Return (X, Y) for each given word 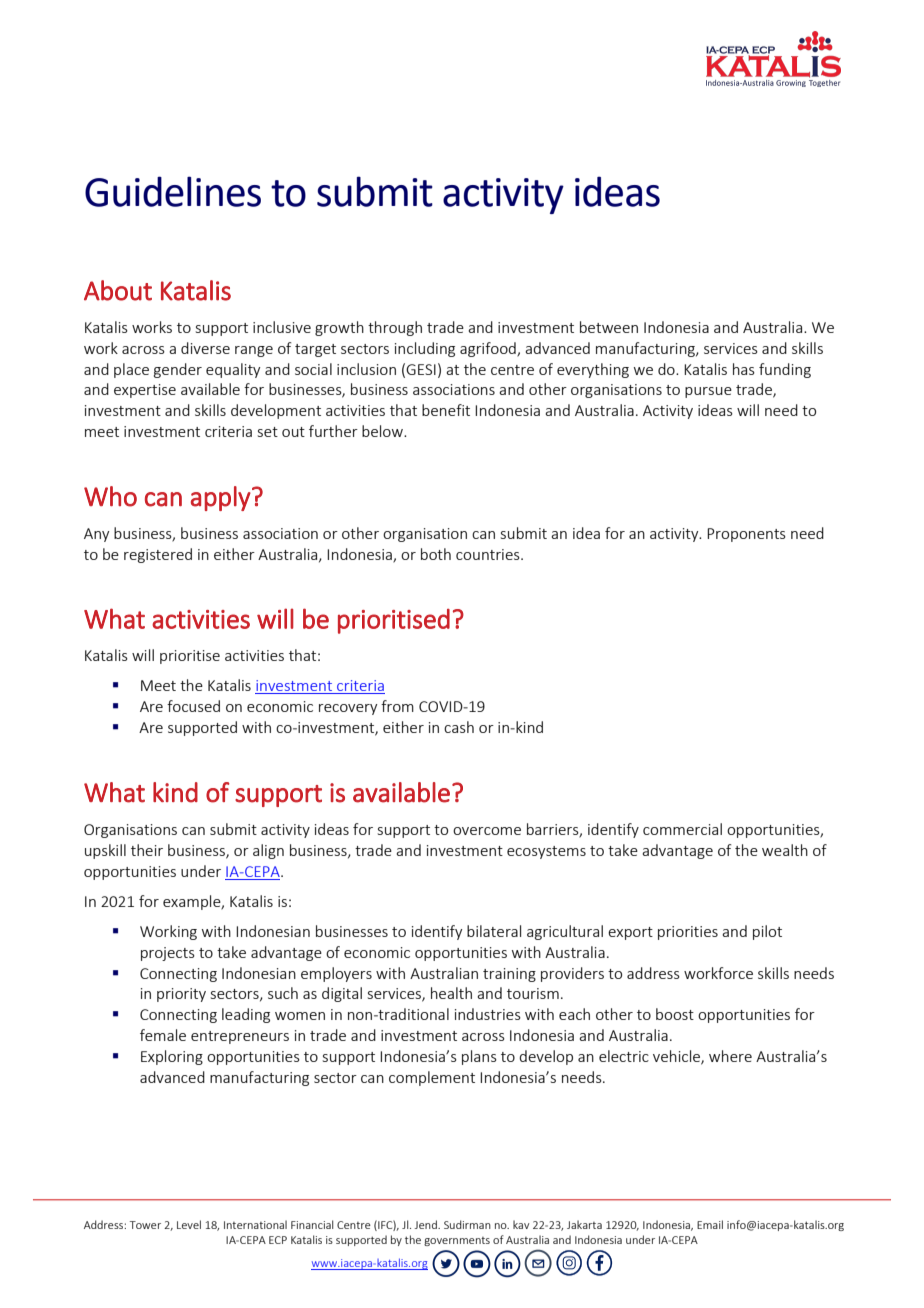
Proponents (746, 535)
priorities (688, 933)
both (436, 554)
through (395, 328)
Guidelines (173, 191)
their (147, 850)
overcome (487, 831)
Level (189, 1224)
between (609, 327)
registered (158, 555)
